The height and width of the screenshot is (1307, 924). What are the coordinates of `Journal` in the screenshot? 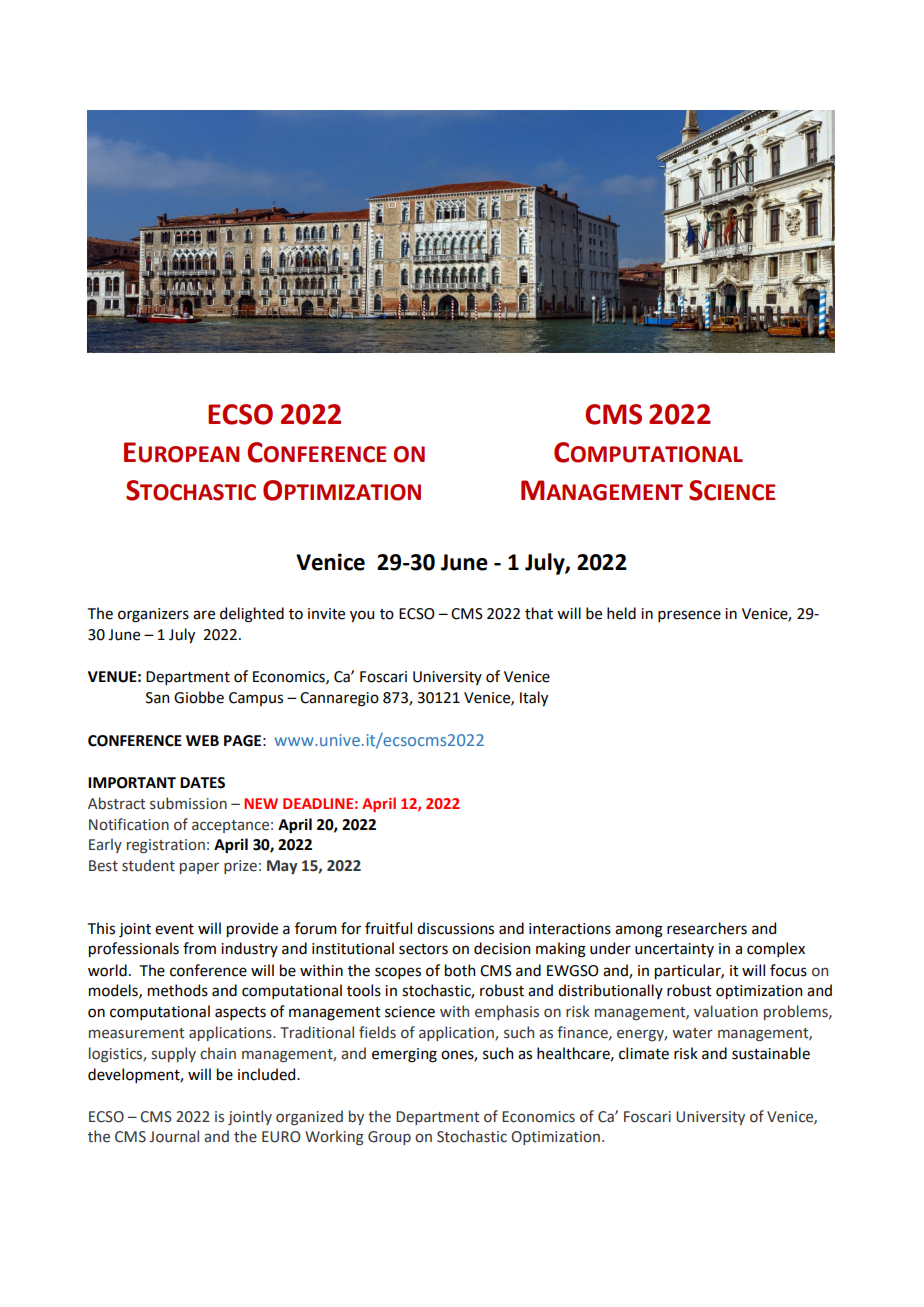 It's located at (174, 1136).
